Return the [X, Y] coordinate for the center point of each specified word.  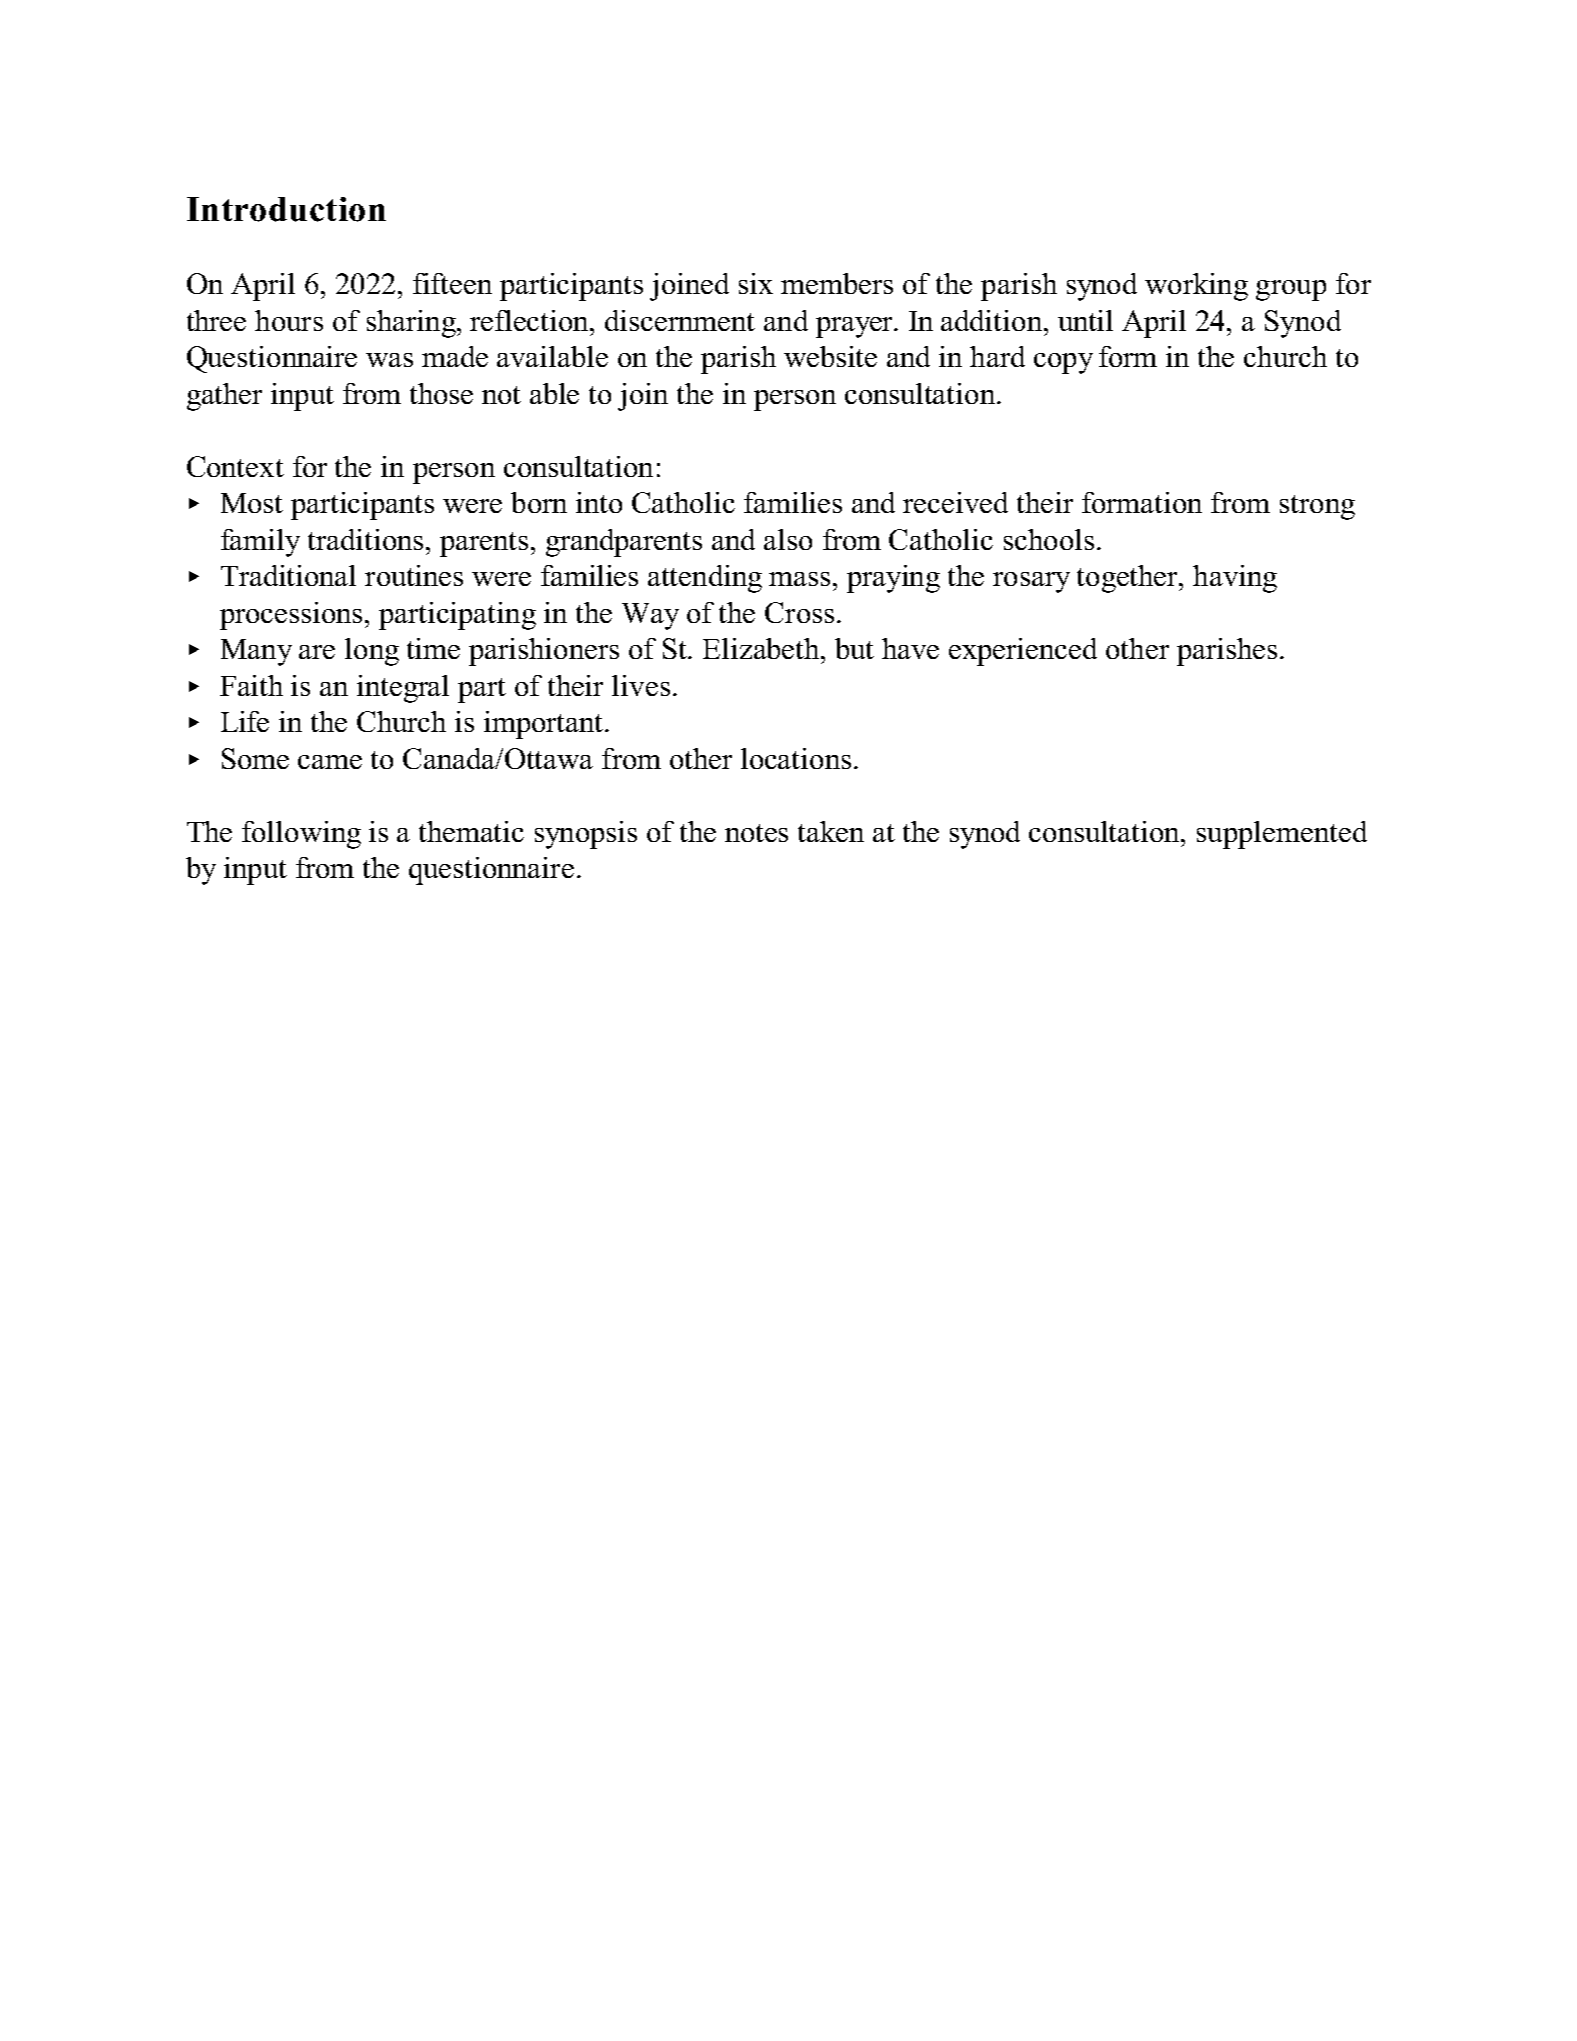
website [830, 356]
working [1196, 287]
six [756, 283]
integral [403, 689]
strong [1317, 507]
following [301, 835]
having [1235, 579]
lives [641, 685]
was [389, 360]
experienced [1023, 652]
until [1085, 320]
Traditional [288, 575]
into [599, 502]
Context [235, 466]
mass [799, 579]
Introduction [286, 209]
